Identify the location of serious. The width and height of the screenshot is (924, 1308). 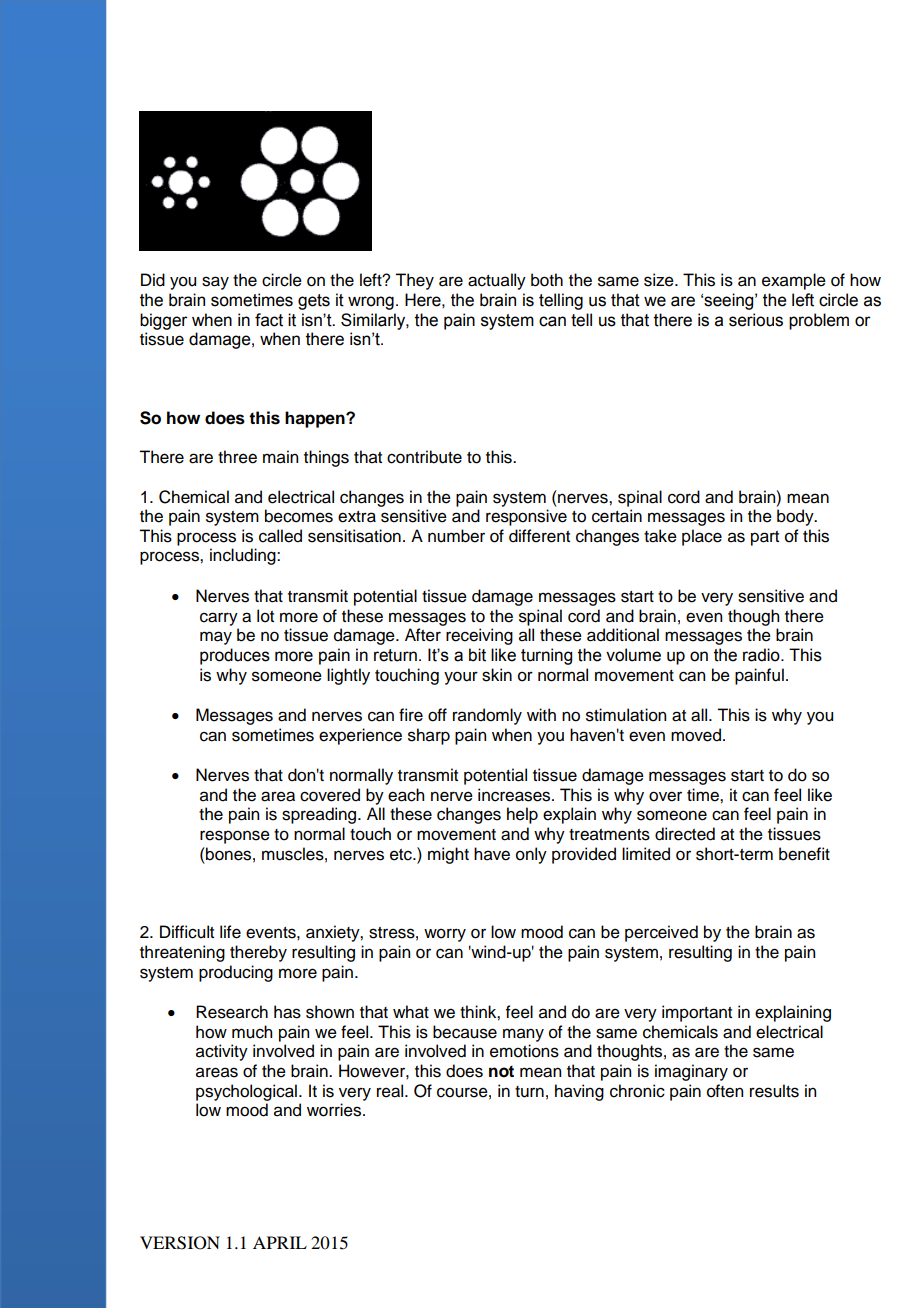
(756, 320).
